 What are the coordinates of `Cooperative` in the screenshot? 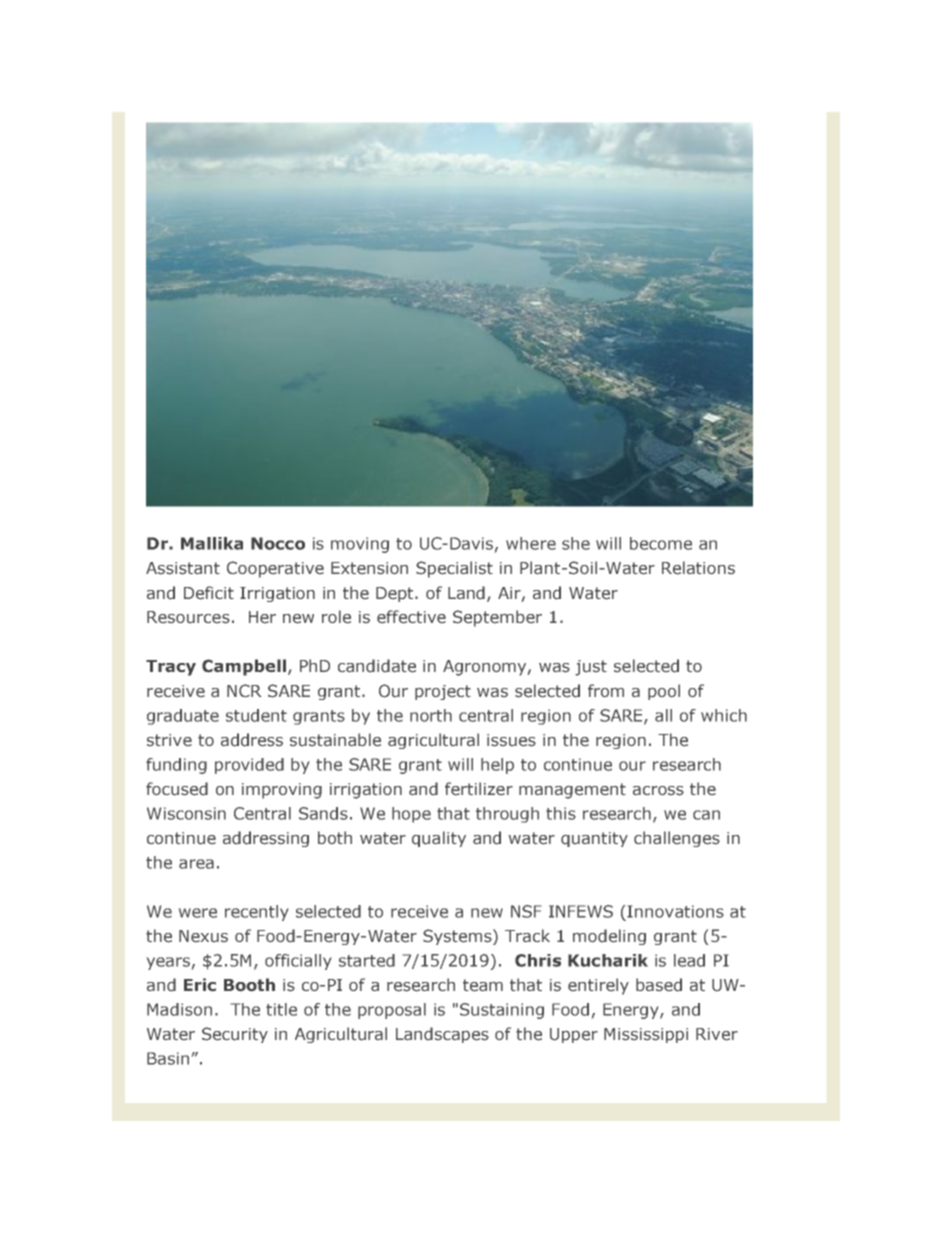 It's located at (275, 569).
